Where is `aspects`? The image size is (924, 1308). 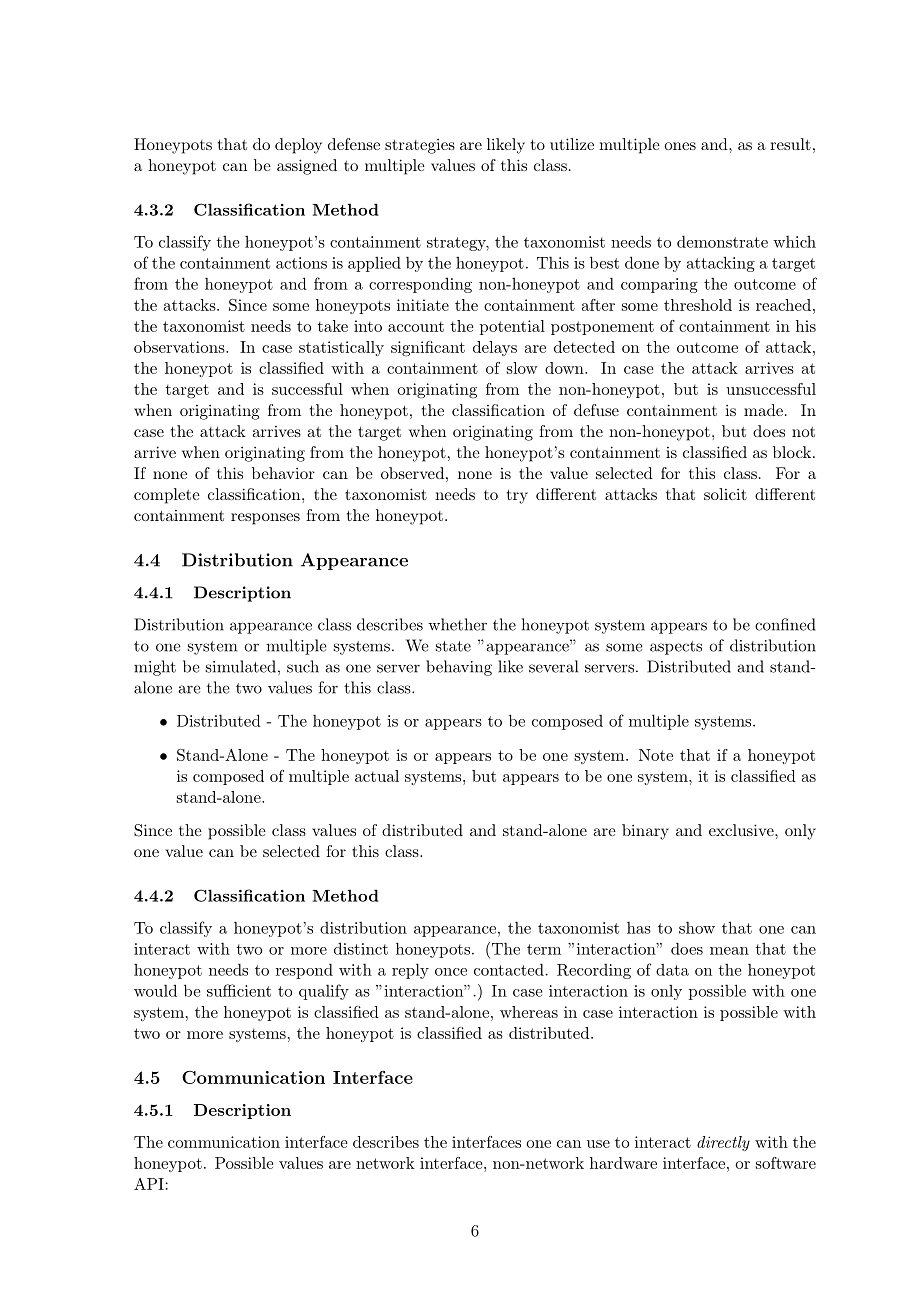 aspects is located at coordinates (676, 648).
